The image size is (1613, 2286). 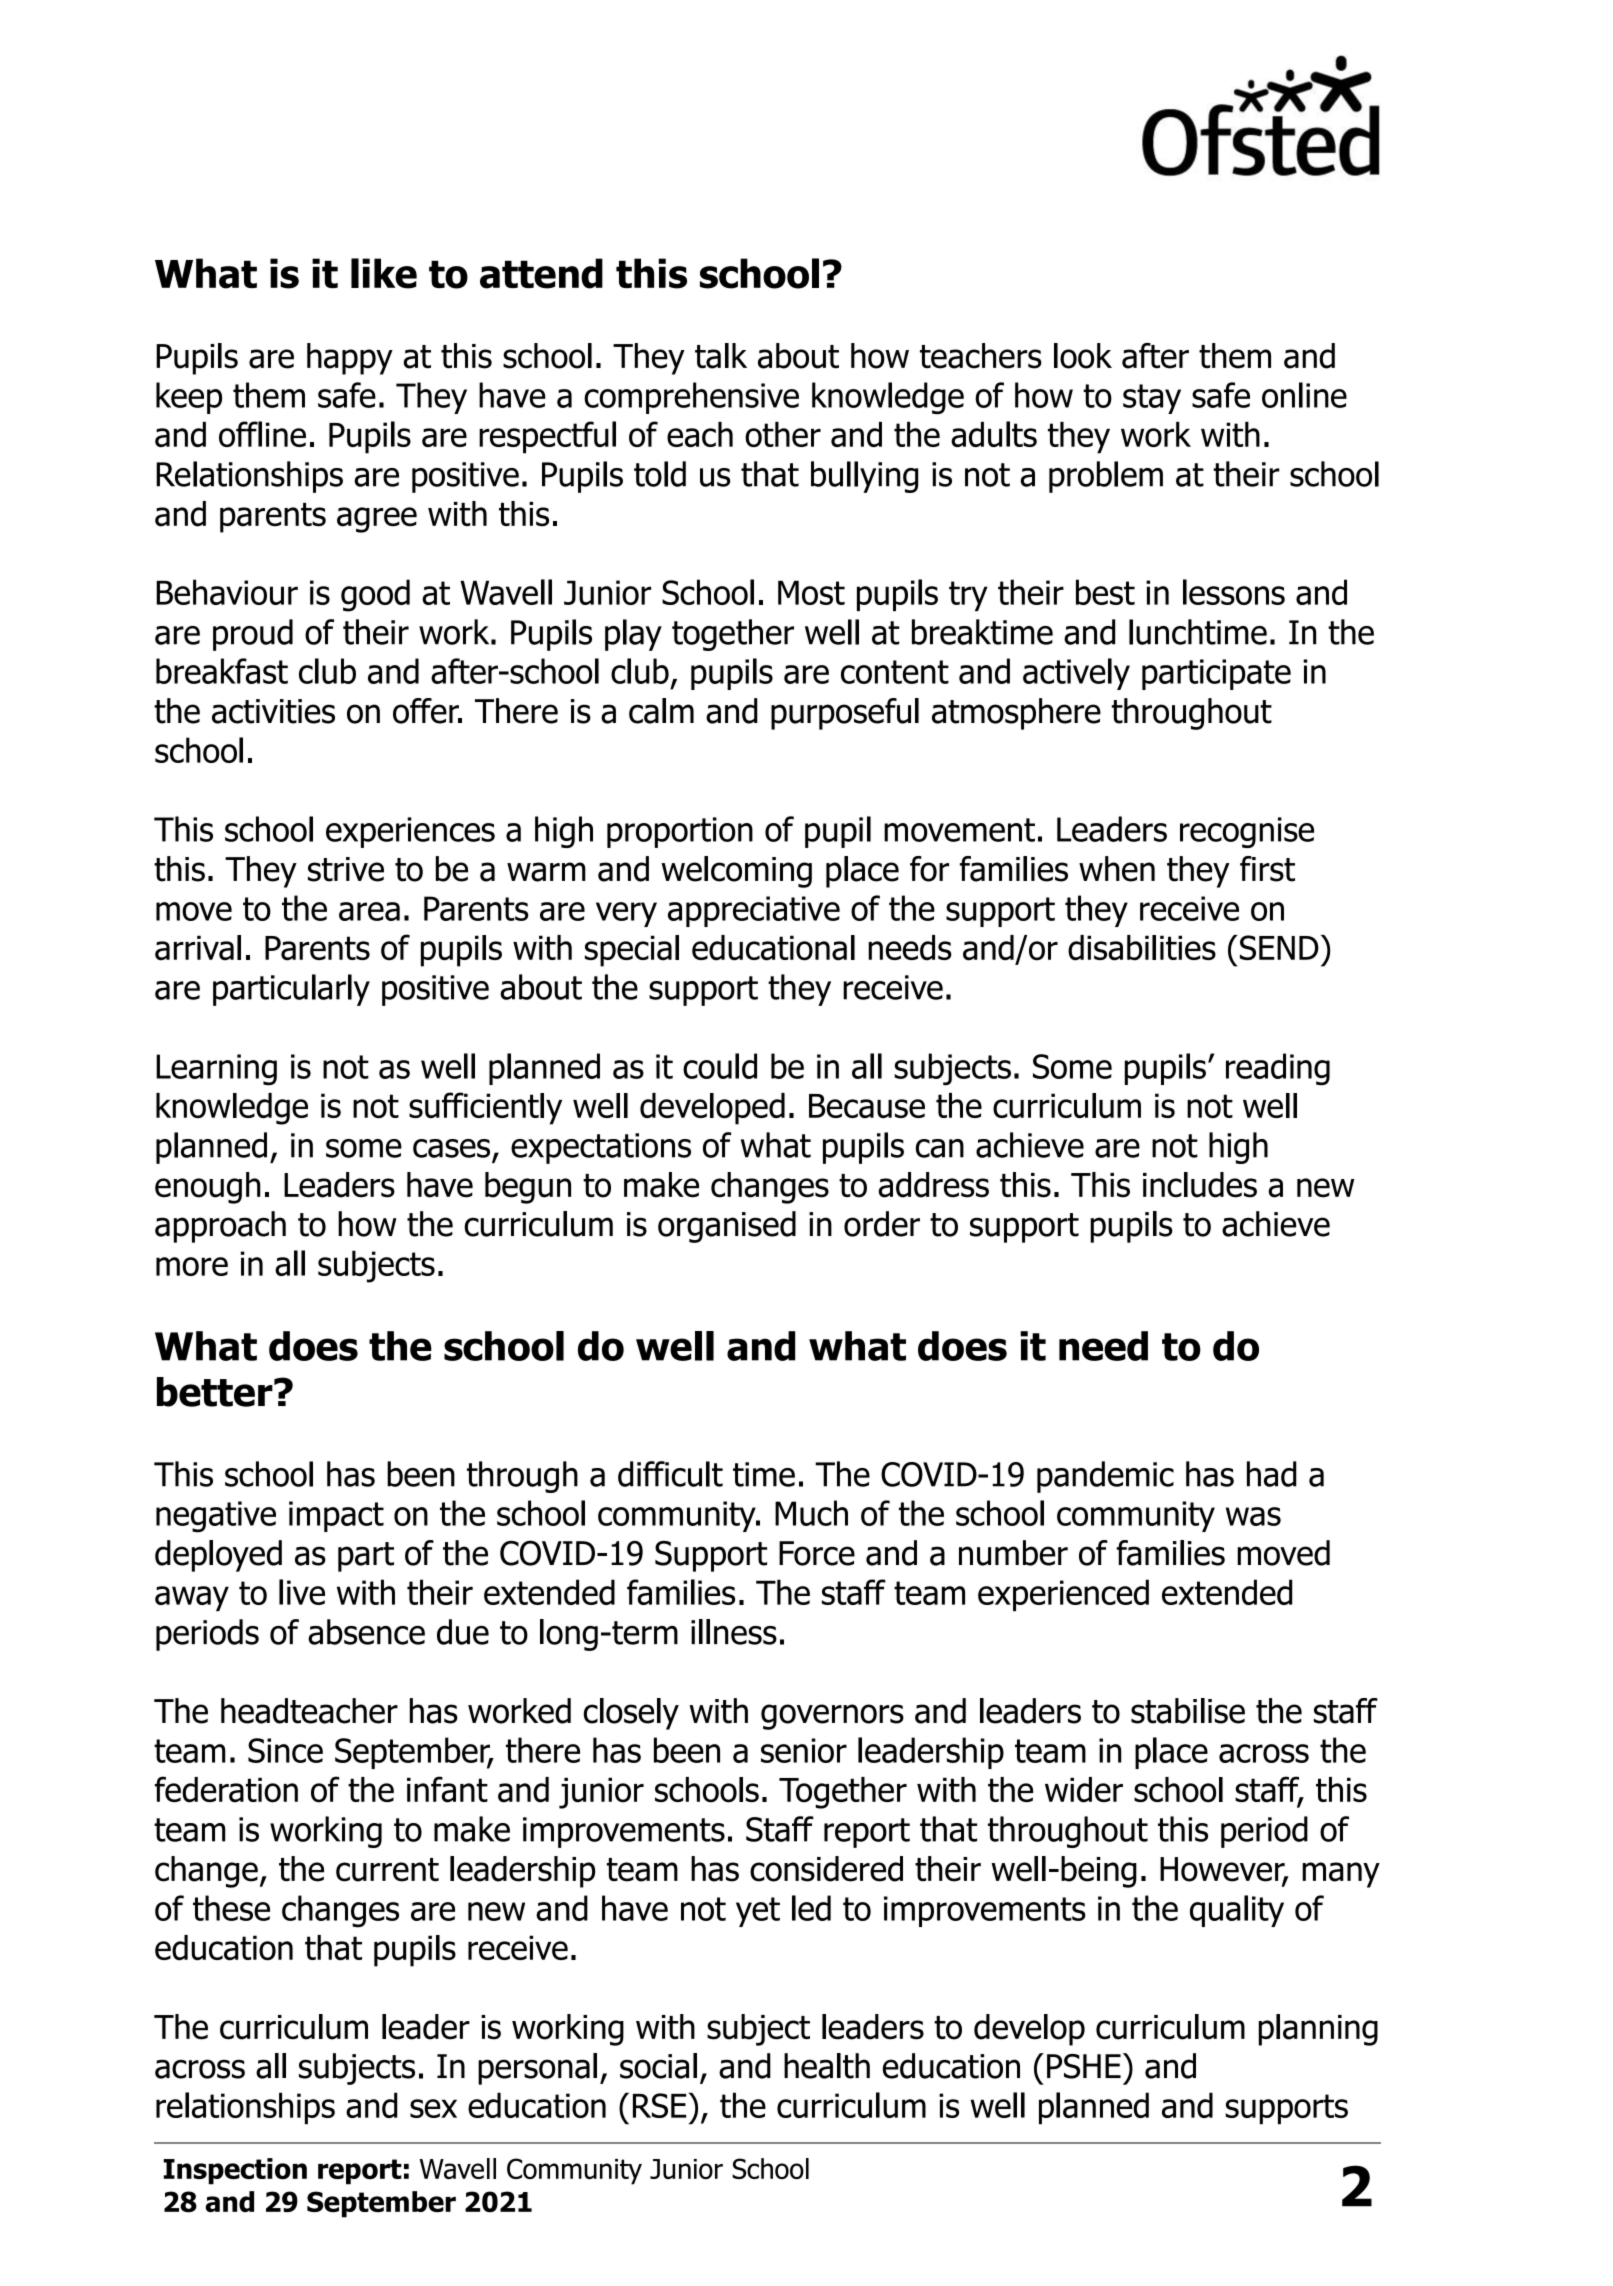 I want to click on organised, so click(x=727, y=1227).
